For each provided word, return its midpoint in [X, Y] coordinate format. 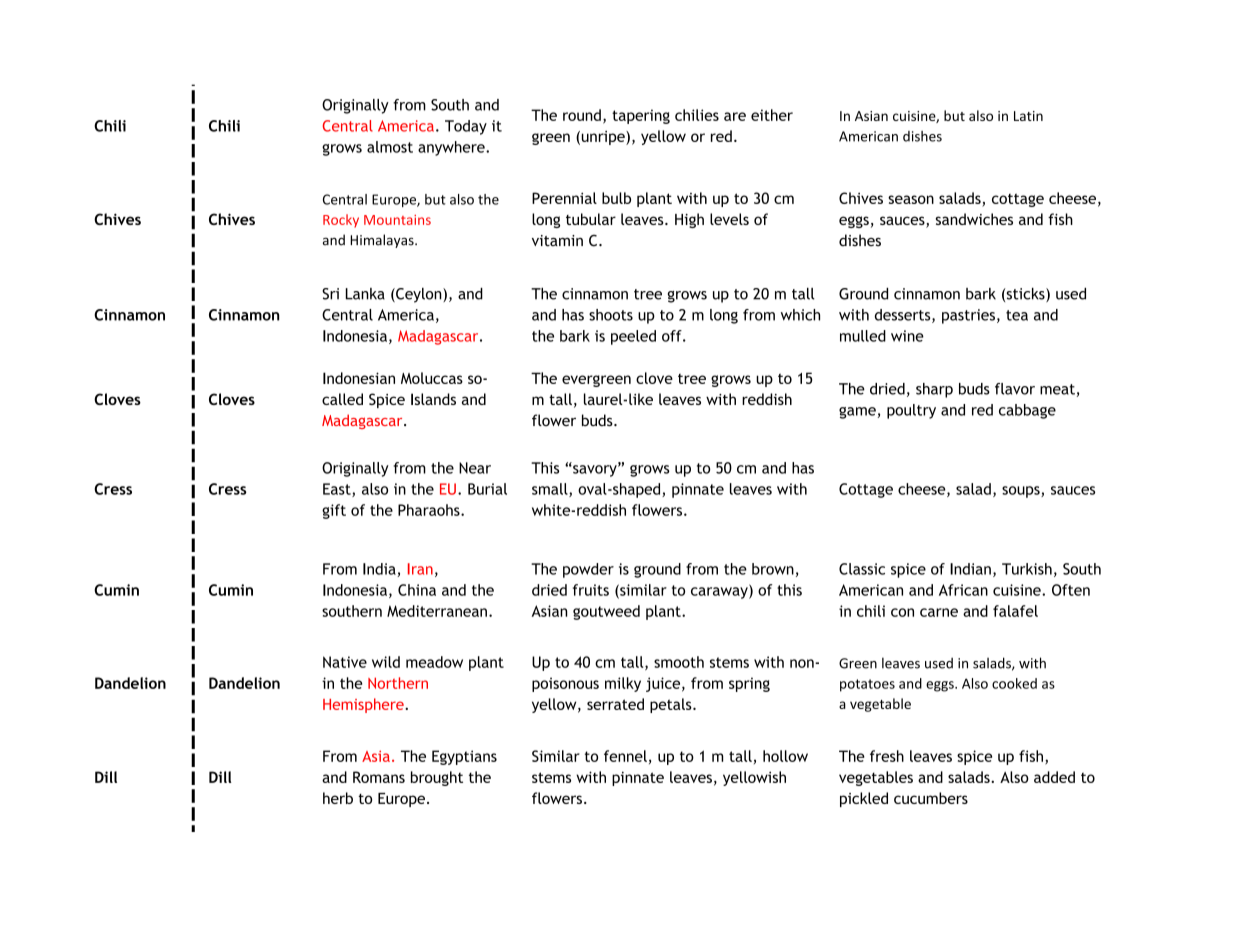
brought [437, 778]
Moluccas [432, 378]
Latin [1028, 116]
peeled [633, 337]
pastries [968, 316]
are [735, 116]
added [1054, 777]
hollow [785, 756]
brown [773, 569]
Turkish [1027, 569]
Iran [420, 569]
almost [390, 147]
